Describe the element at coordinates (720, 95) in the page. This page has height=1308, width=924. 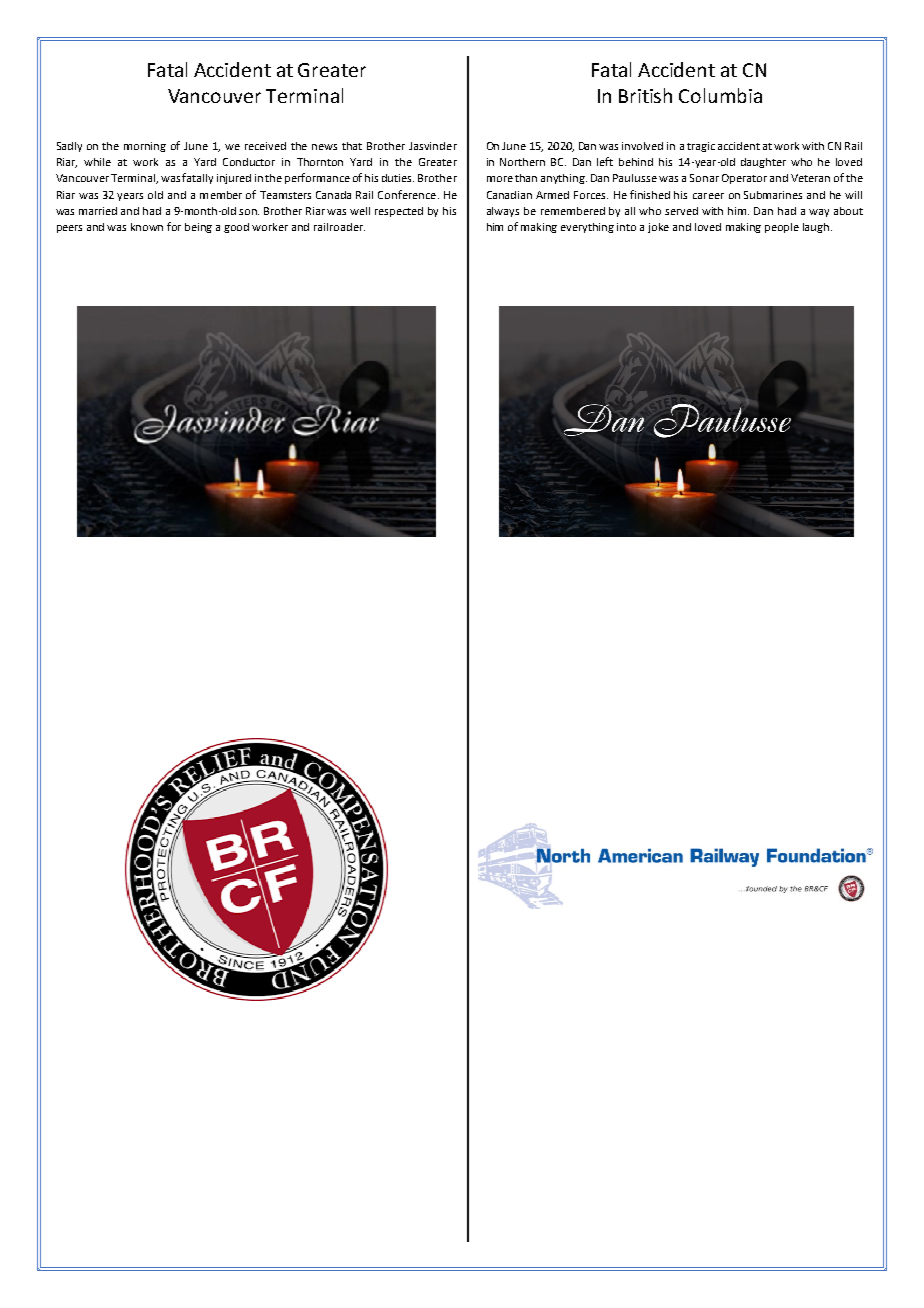
I see `Columbia` at that location.
